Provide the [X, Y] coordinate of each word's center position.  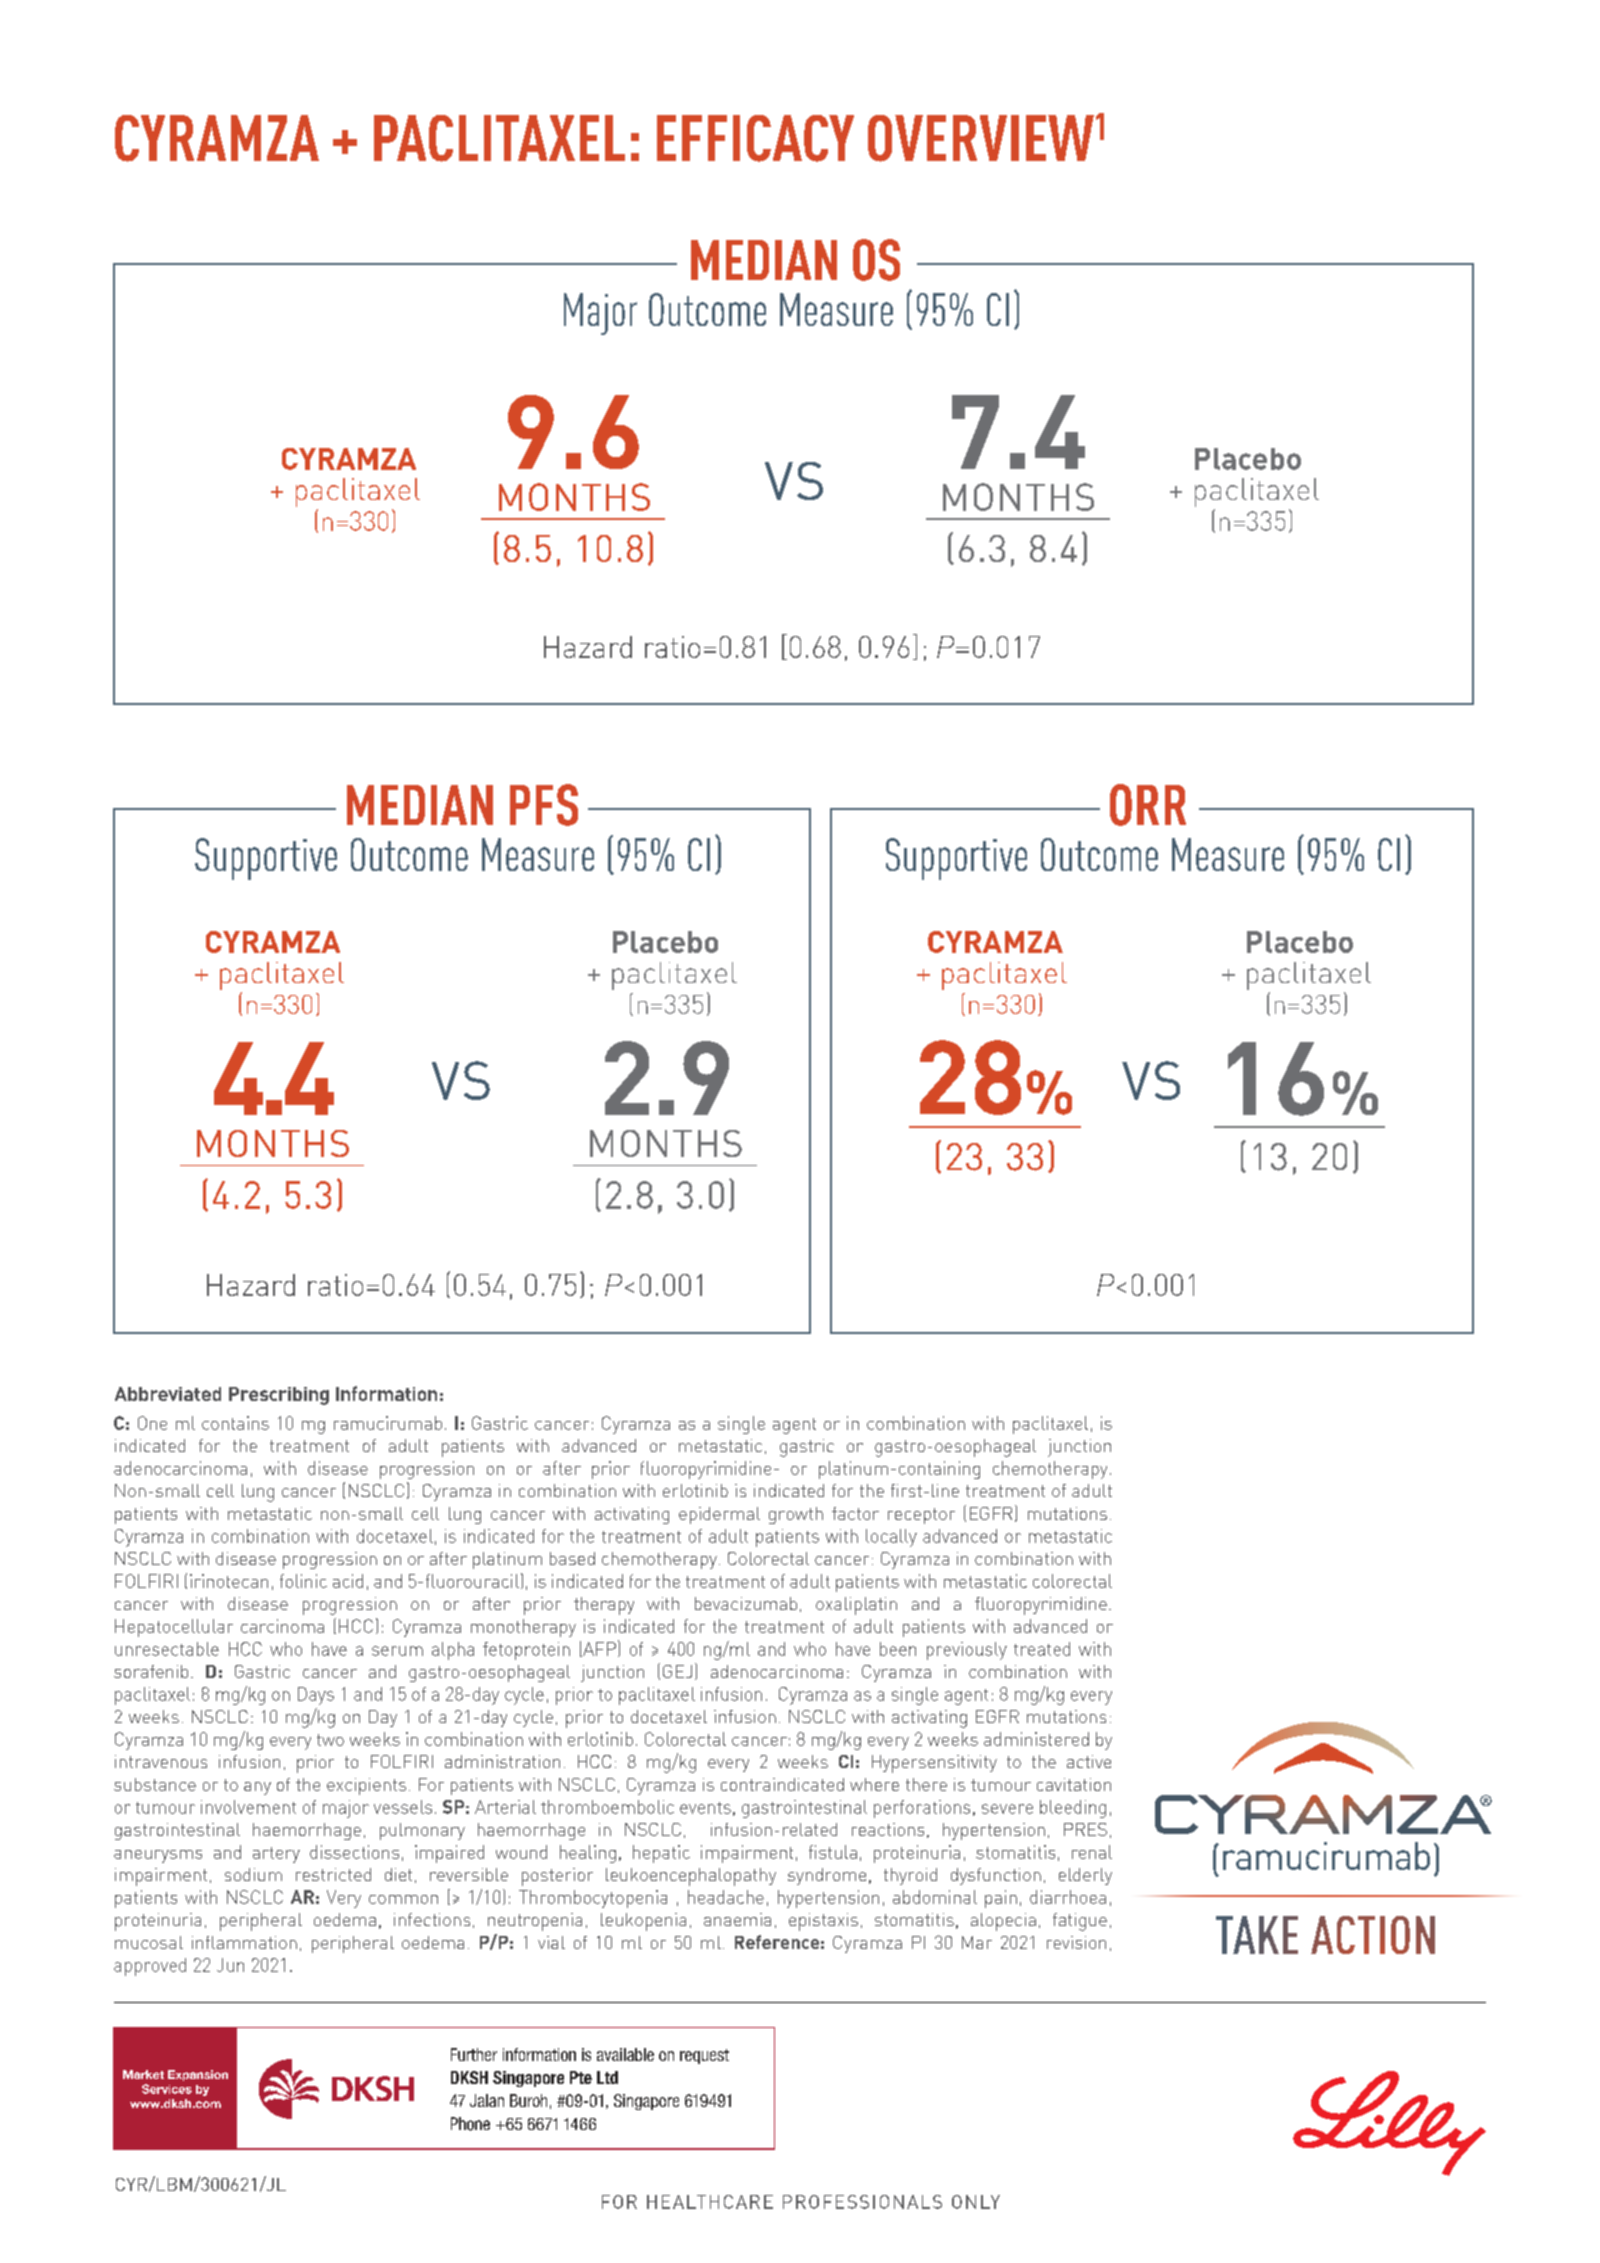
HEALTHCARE [710, 2202]
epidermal [719, 1515]
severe [1007, 1809]
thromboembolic [607, 1807]
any [257, 1788]
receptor [921, 1516]
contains [235, 1423]
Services [167, 2089]
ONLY [976, 2202]
